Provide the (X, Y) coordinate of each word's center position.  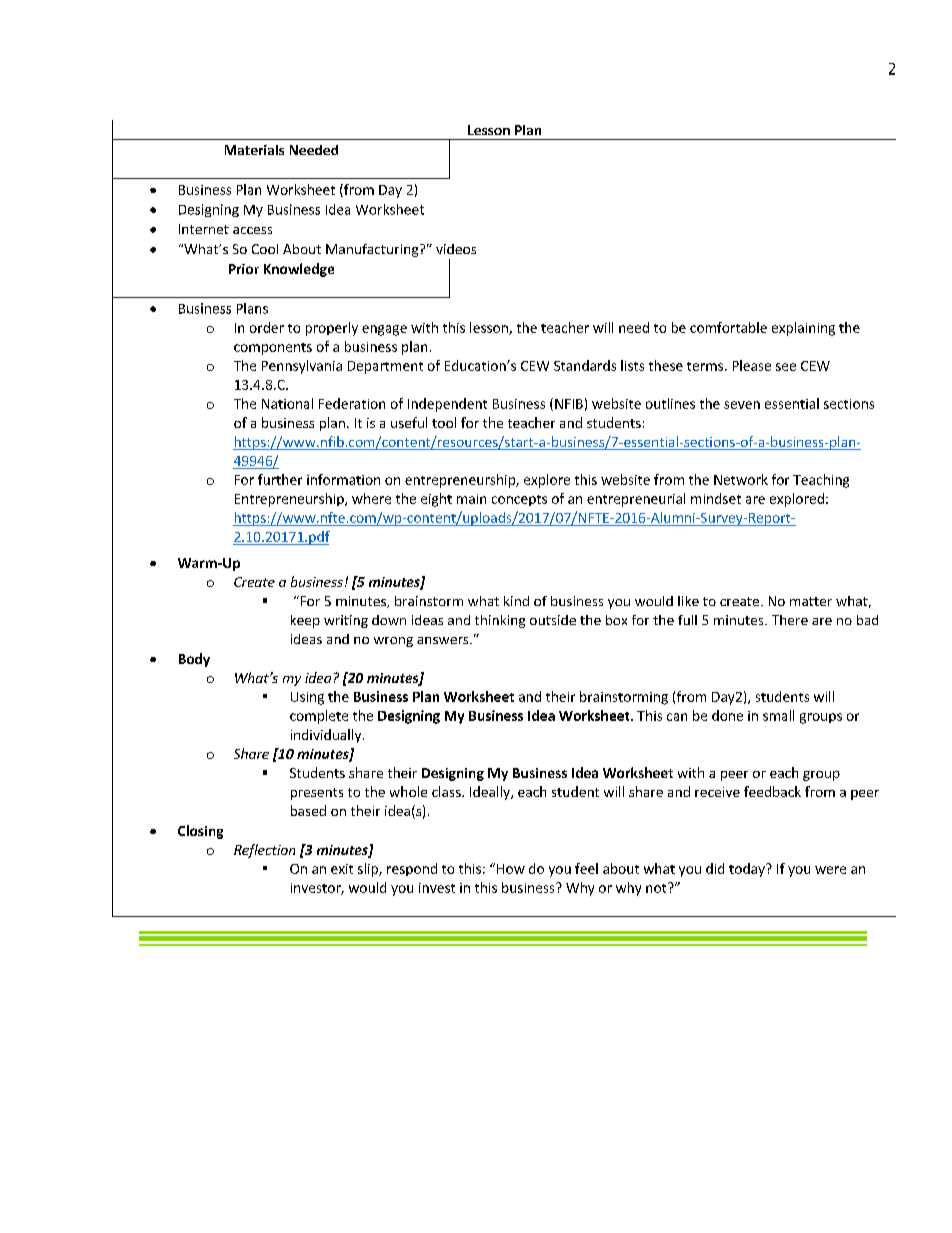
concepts (519, 500)
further (280, 479)
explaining (803, 329)
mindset (716, 498)
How (511, 869)
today (748, 870)
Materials (254, 150)
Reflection (264, 851)
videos (456, 249)
